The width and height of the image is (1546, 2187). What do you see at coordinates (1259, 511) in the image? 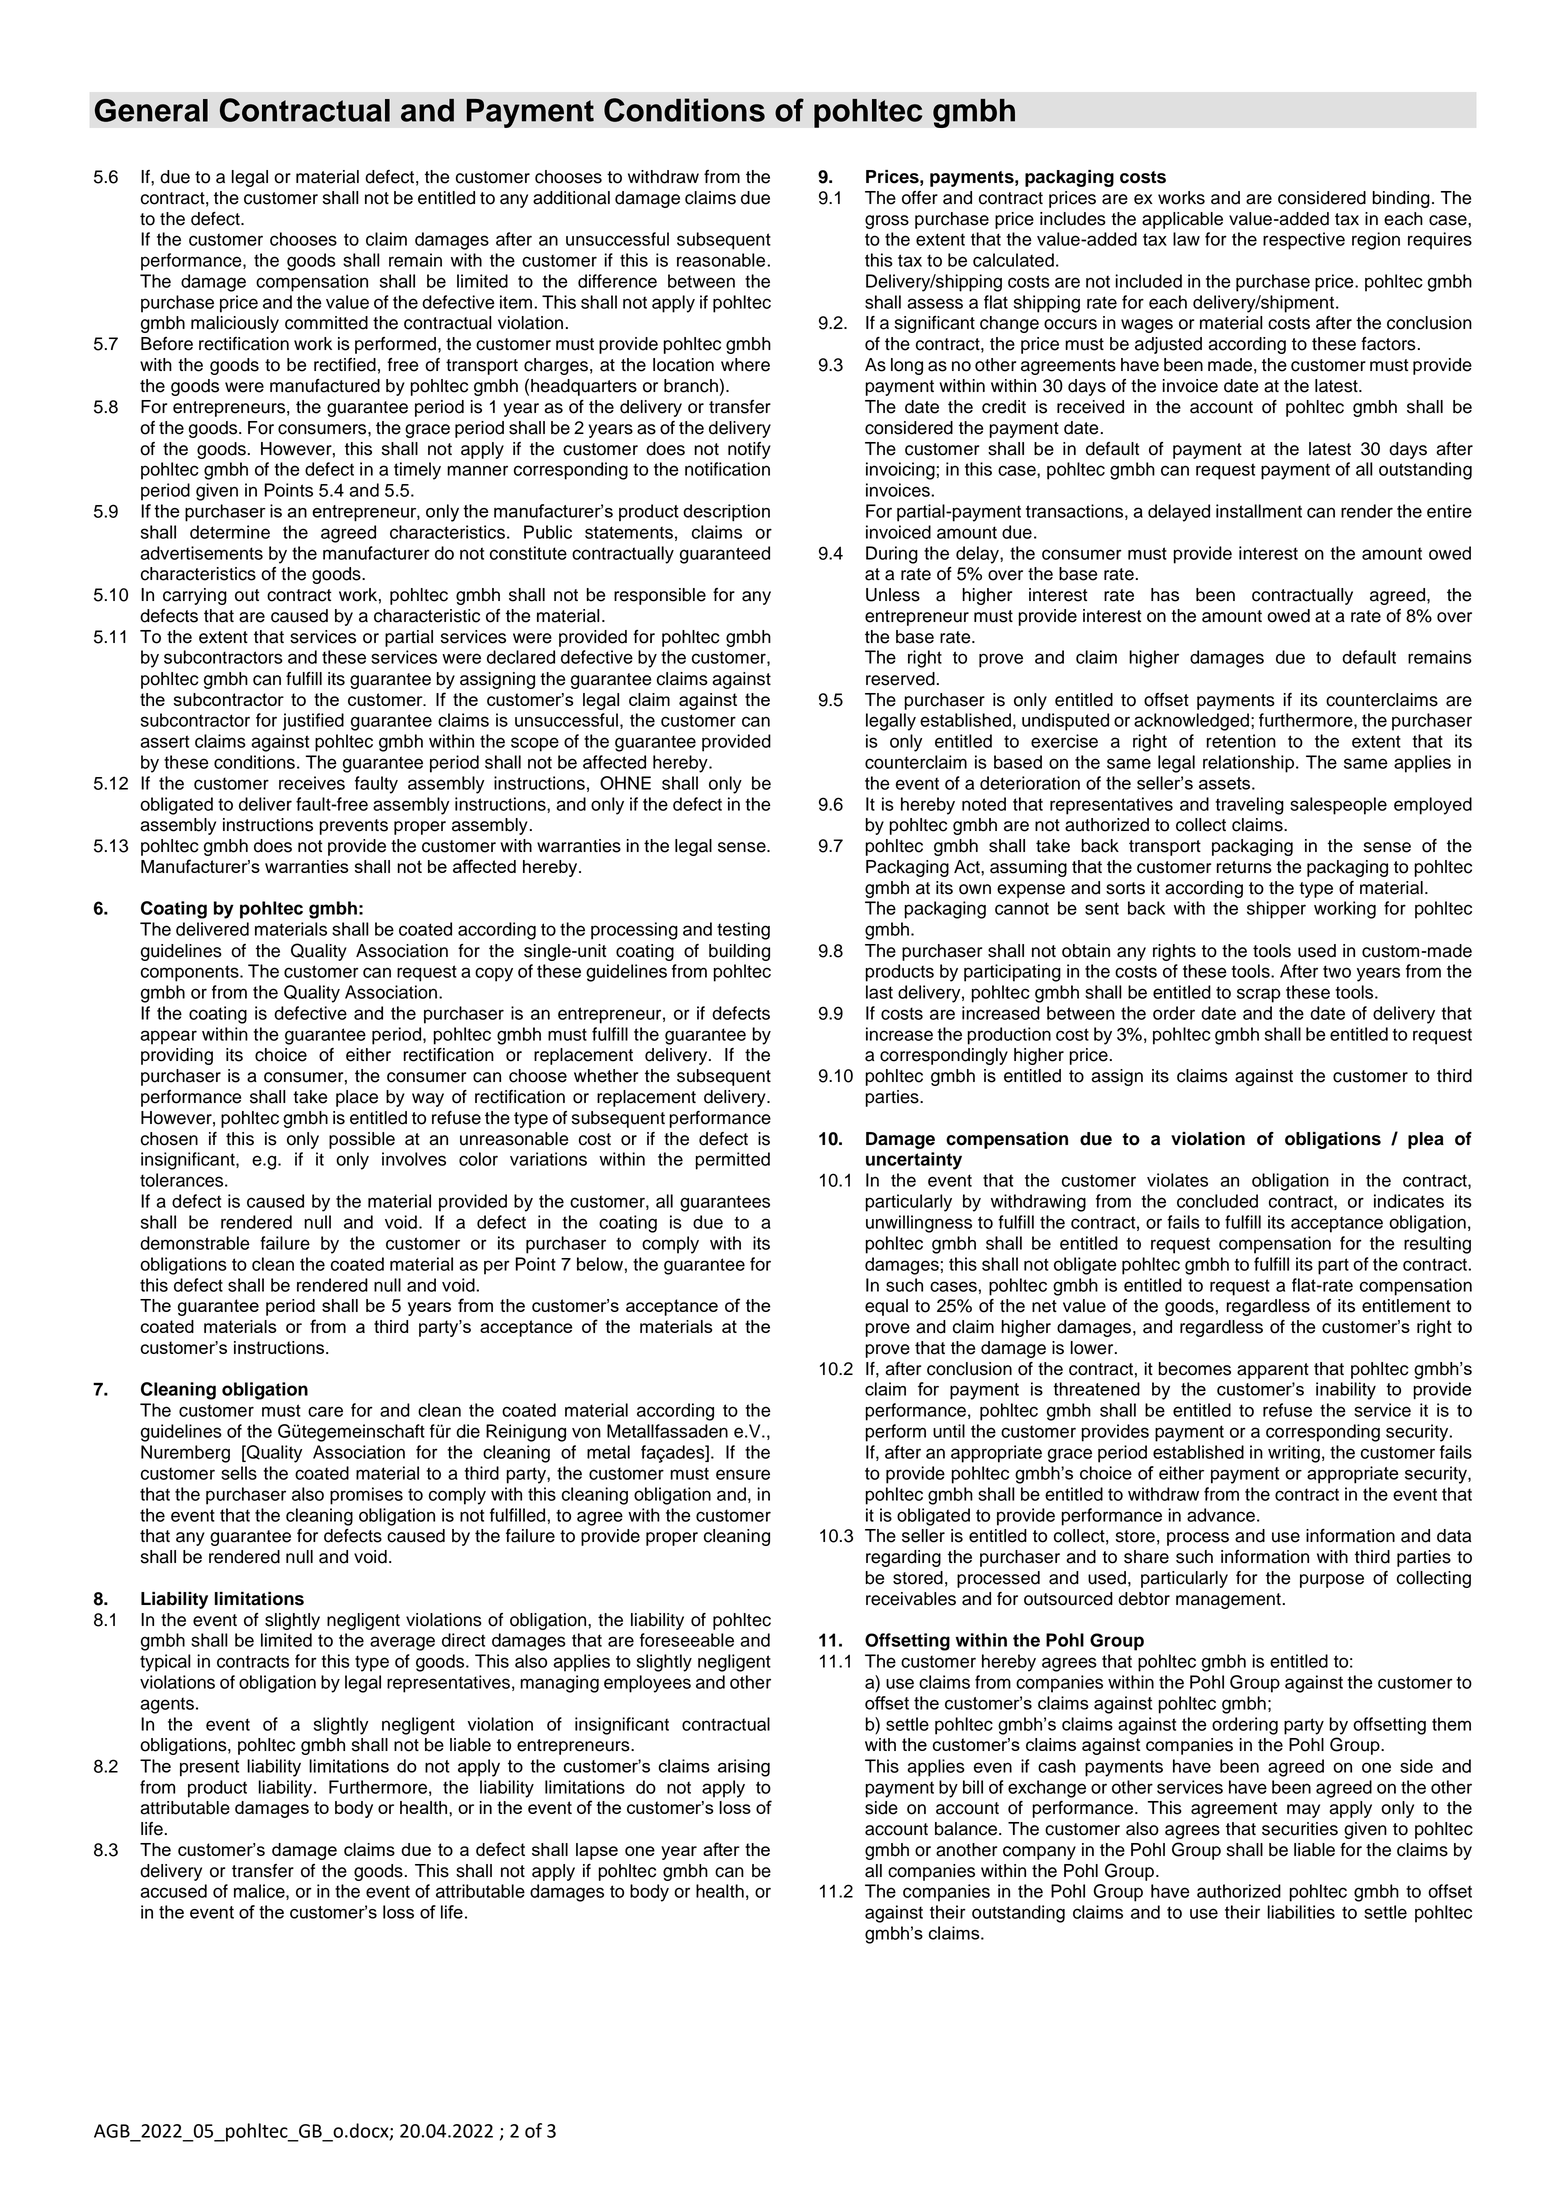
I see `installment` at bounding box center [1259, 511].
